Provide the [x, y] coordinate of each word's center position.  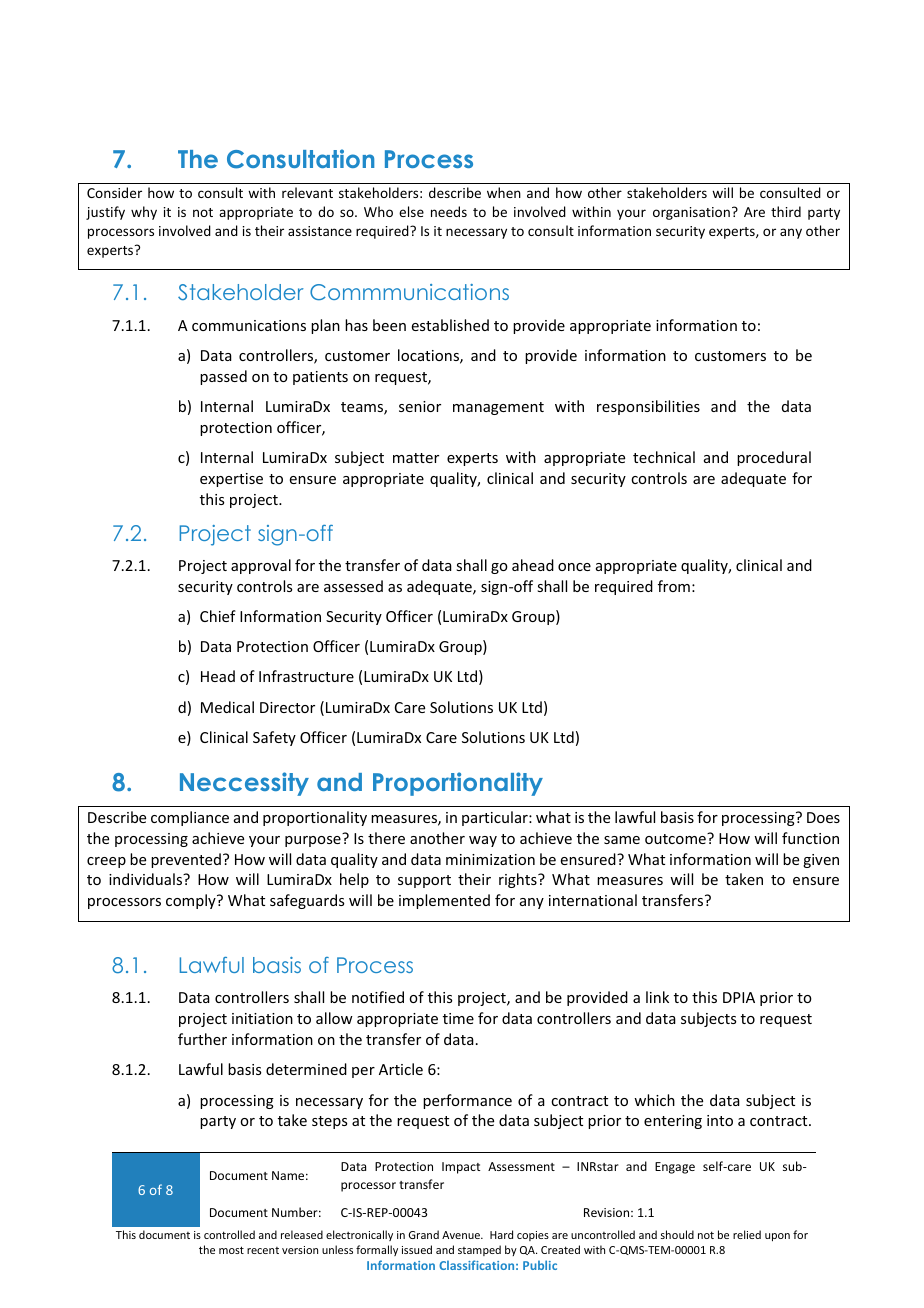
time [458, 1018]
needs [449, 211]
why [144, 213]
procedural [774, 458]
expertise [231, 480]
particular [496, 818]
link [657, 997]
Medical [227, 707]
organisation [691, 213]
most [231, 1250]
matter [416, 458]
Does [823, 817]
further [202, 1039]
